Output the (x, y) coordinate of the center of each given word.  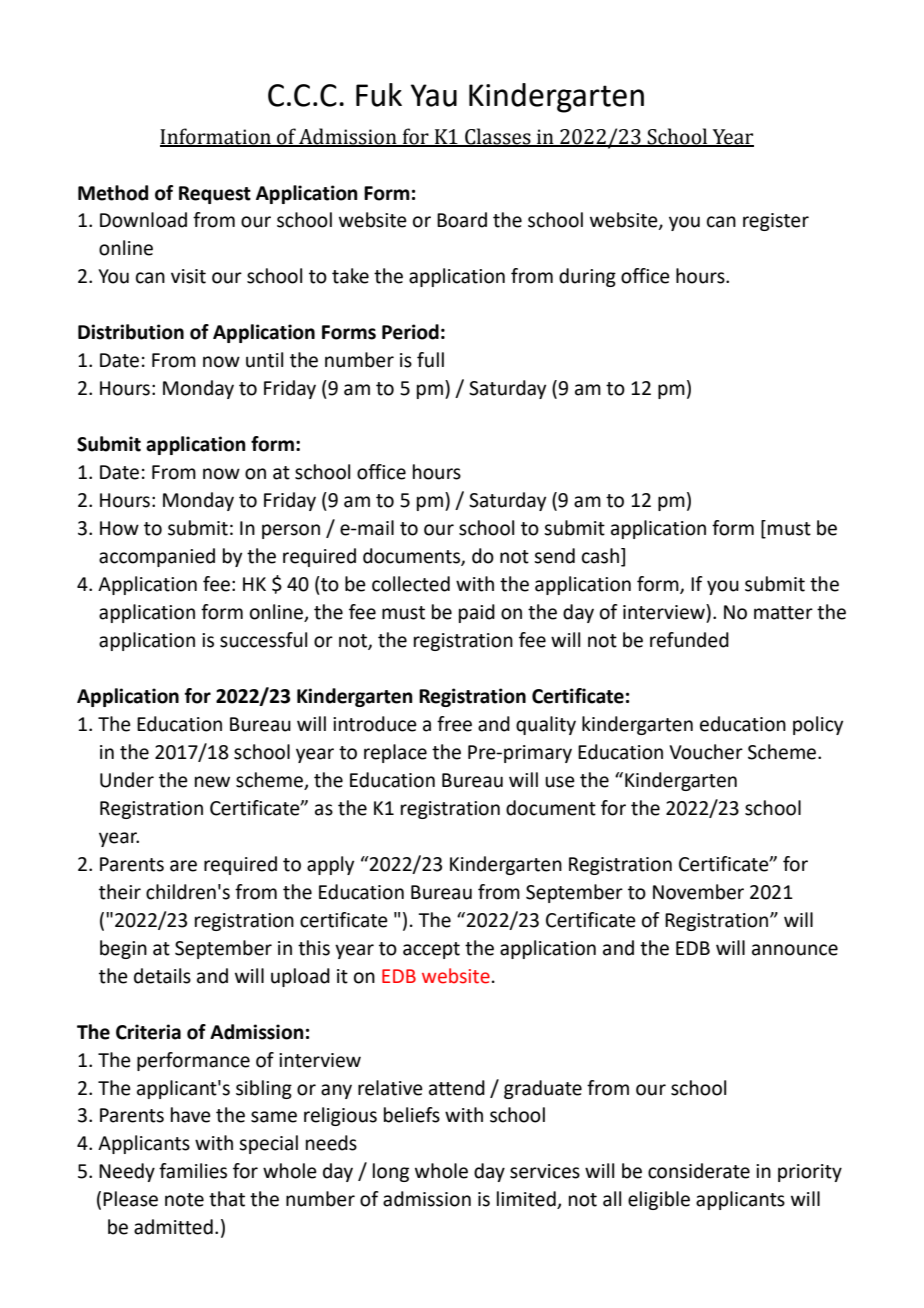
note (184, 1200)
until (264, 360)
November (698, 892)
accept (431, 950)
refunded (689, 640)
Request (215, 195)
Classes (498, 137)
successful (263, 640)
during (587, 277)
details (162, 976)
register (776, 222)
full (430, 360)
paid (477, 613)
